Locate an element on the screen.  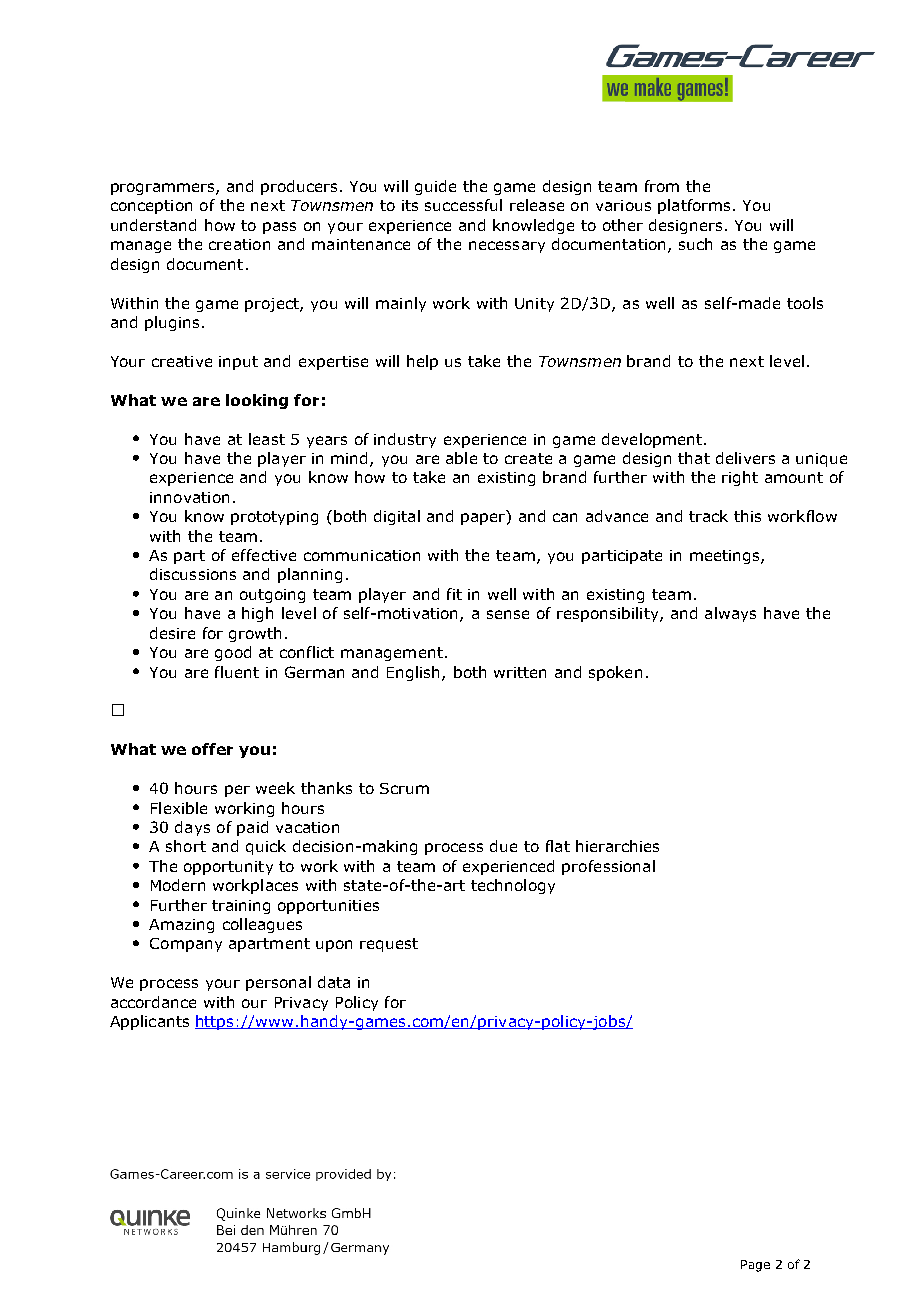
able is located at coordinates (461, 458).
